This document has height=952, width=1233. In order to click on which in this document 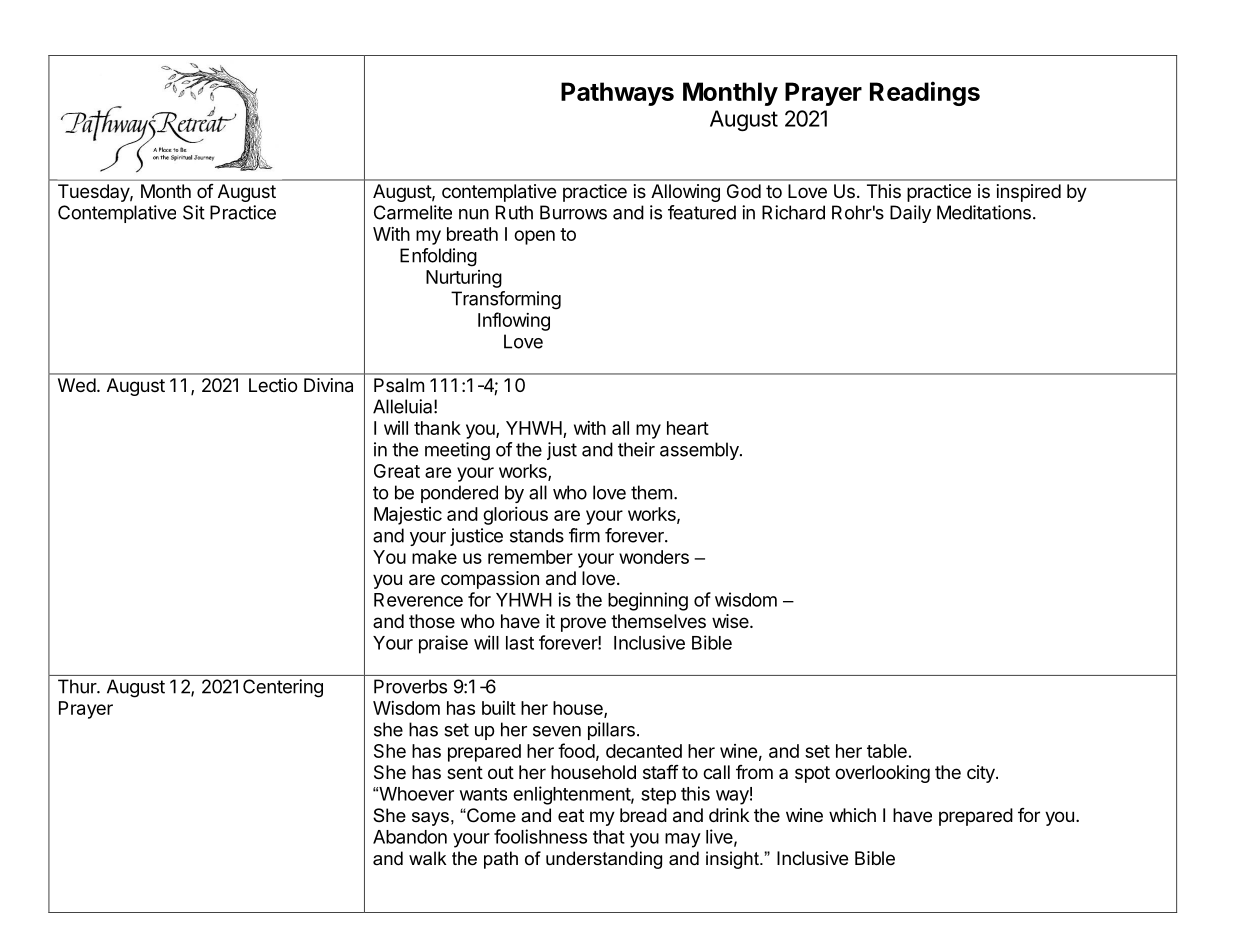, I will do `click(852, 815)`.
